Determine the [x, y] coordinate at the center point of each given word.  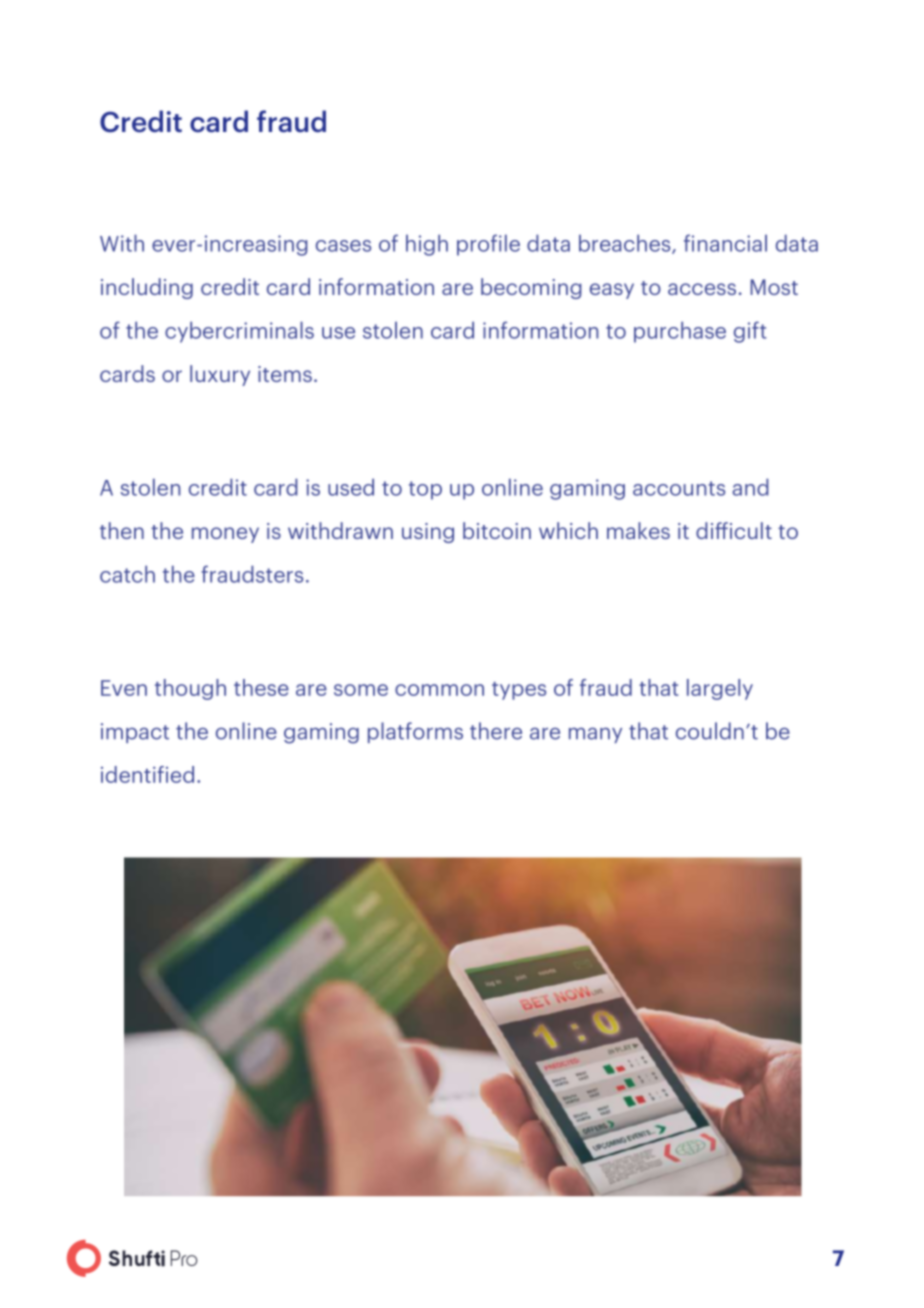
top [425, 490]
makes [638, 530]
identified [147, 774]
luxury [220, 375]
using [428, 533]
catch [127, 574]
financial [725, 243]
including [147, 288]
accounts [679, 488]
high [427, 245]
